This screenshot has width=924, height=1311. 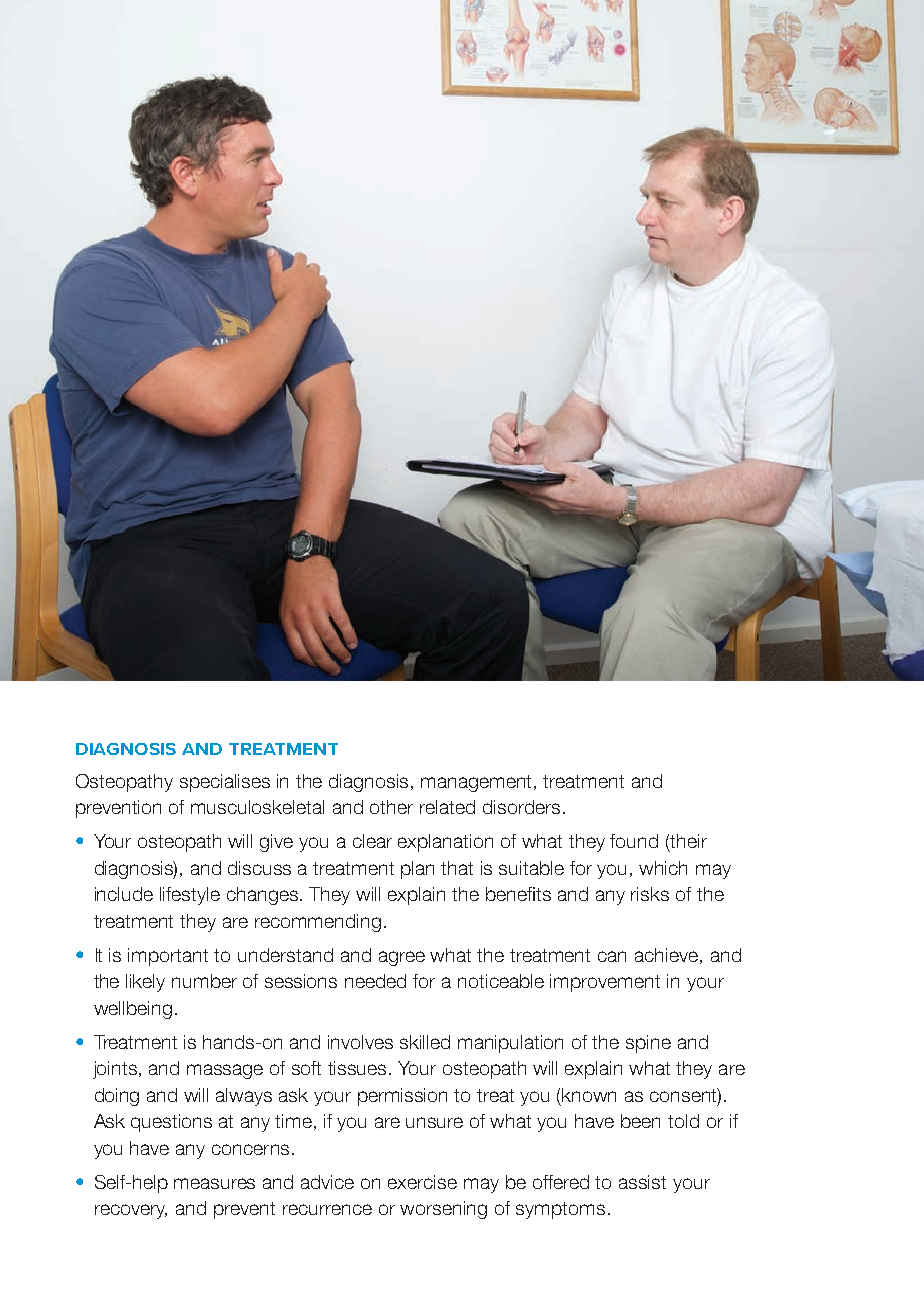 I want to click on measures, so click(x=214, y=1183).
